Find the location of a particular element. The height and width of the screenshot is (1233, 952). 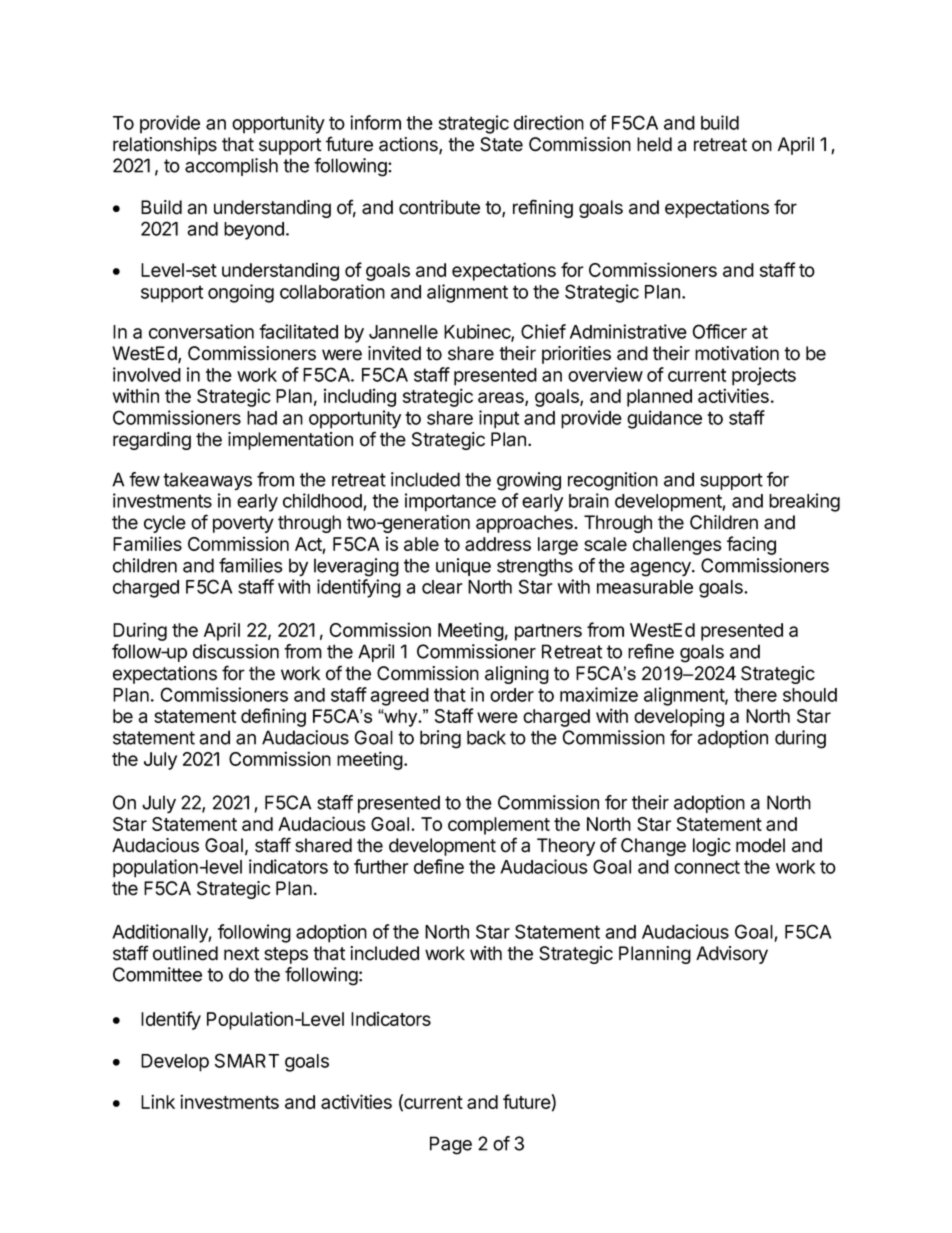

aligning is located at coordinates (517, 675).
